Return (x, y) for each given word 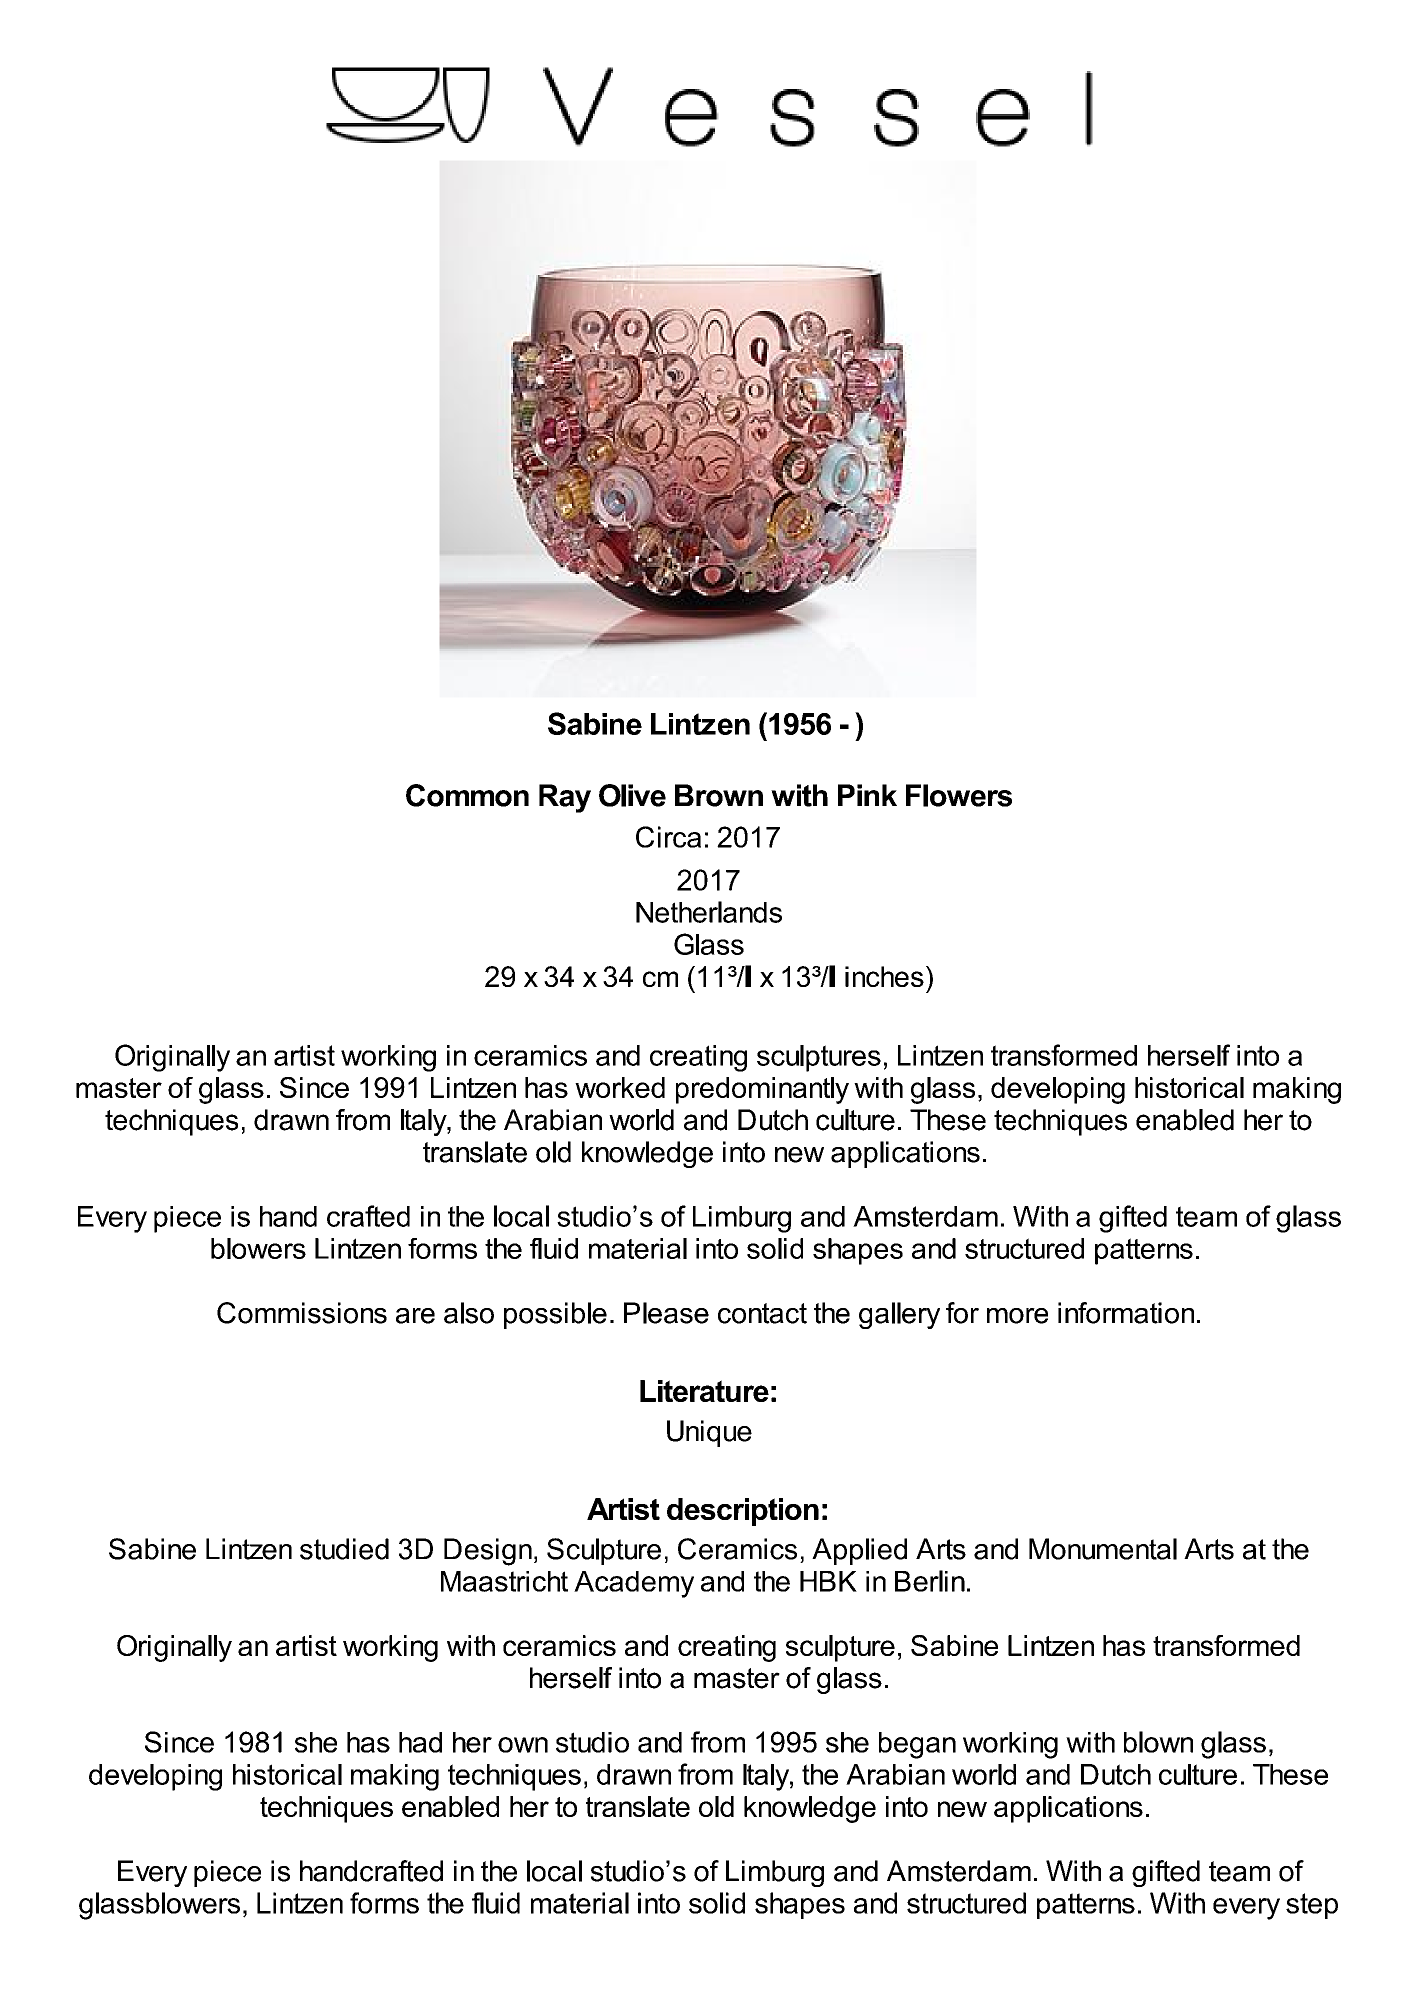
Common (467, 795)
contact (762, 1313)
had (420, 1742)
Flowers (959, 795)
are (415, 1316)
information (1126, 1313)
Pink (867, 795)
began (917, 1745)
